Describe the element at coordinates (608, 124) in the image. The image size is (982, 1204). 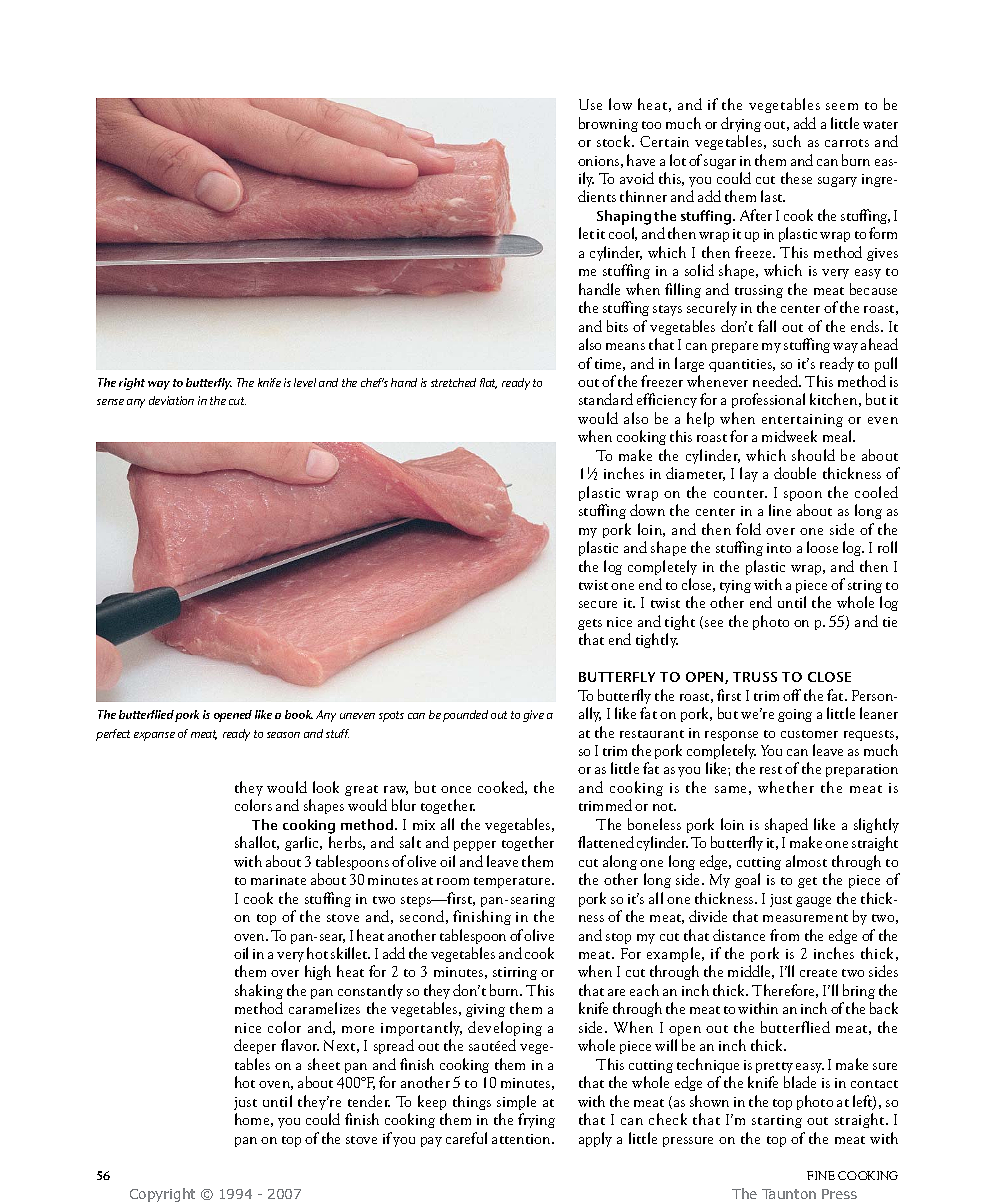
I see `browning` at that location.
